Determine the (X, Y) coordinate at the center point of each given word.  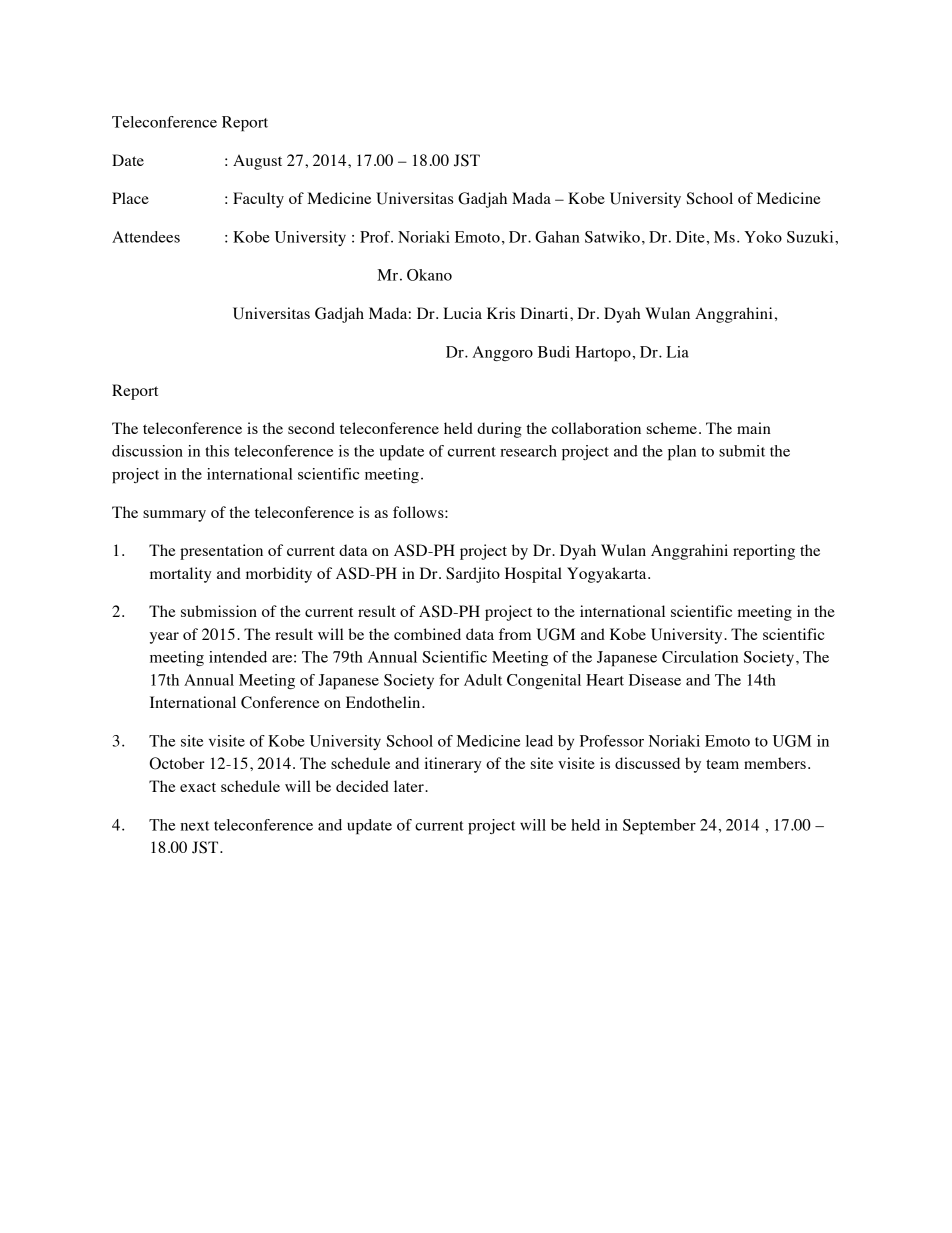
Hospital (533, 575)
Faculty (258, 200)
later (410, 786)
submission (219, 611)
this (217, 451)
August (257, 162)
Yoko (763, 237)
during (499, 430)
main (754, 428)
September (659, 827)
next (195, 826)
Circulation (700, 657)
